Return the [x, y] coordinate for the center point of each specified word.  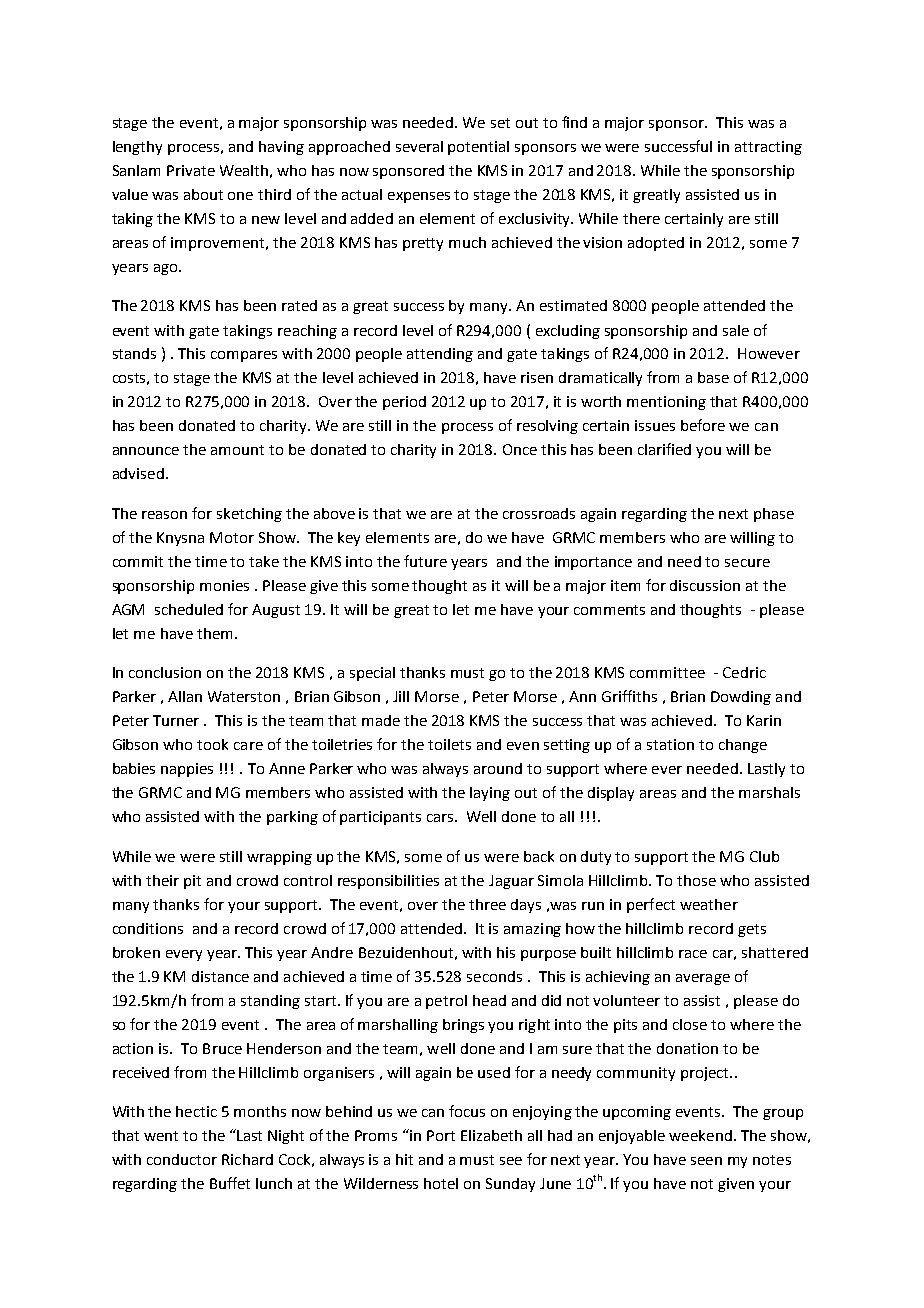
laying [490, 794]
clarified [664, 449]
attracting [768, 148]
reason [164, 515]
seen [706, 1161]
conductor [182, 1159]
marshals [769, 792]
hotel [441, 1183]
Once [520, 449]
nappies [187, 770]
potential [478, 148]
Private [191, 170]
